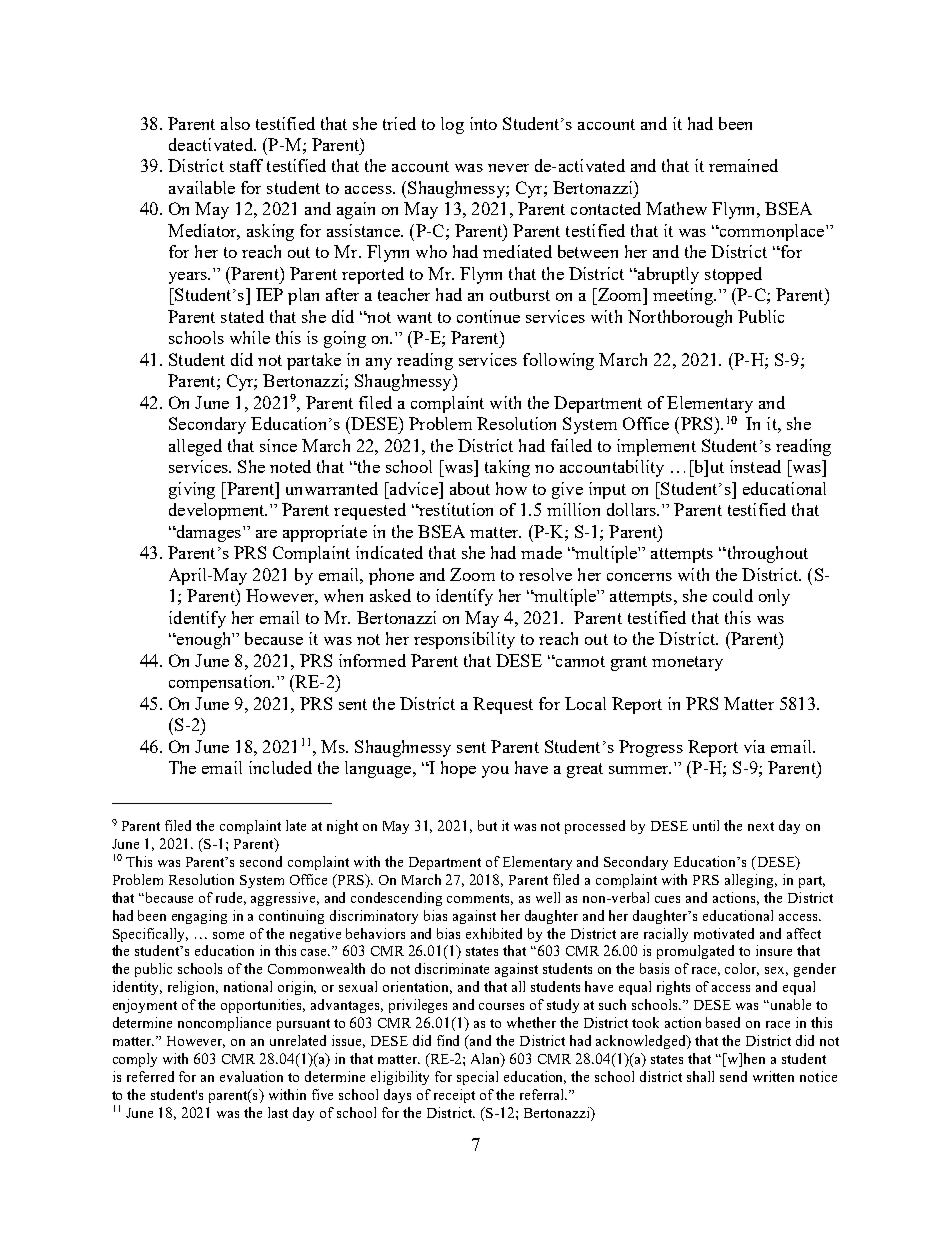 The width and height of the page is (952, 1233). Describe the element at coordinates (251, 1076) in the page. I see `evaluation` at that location.
